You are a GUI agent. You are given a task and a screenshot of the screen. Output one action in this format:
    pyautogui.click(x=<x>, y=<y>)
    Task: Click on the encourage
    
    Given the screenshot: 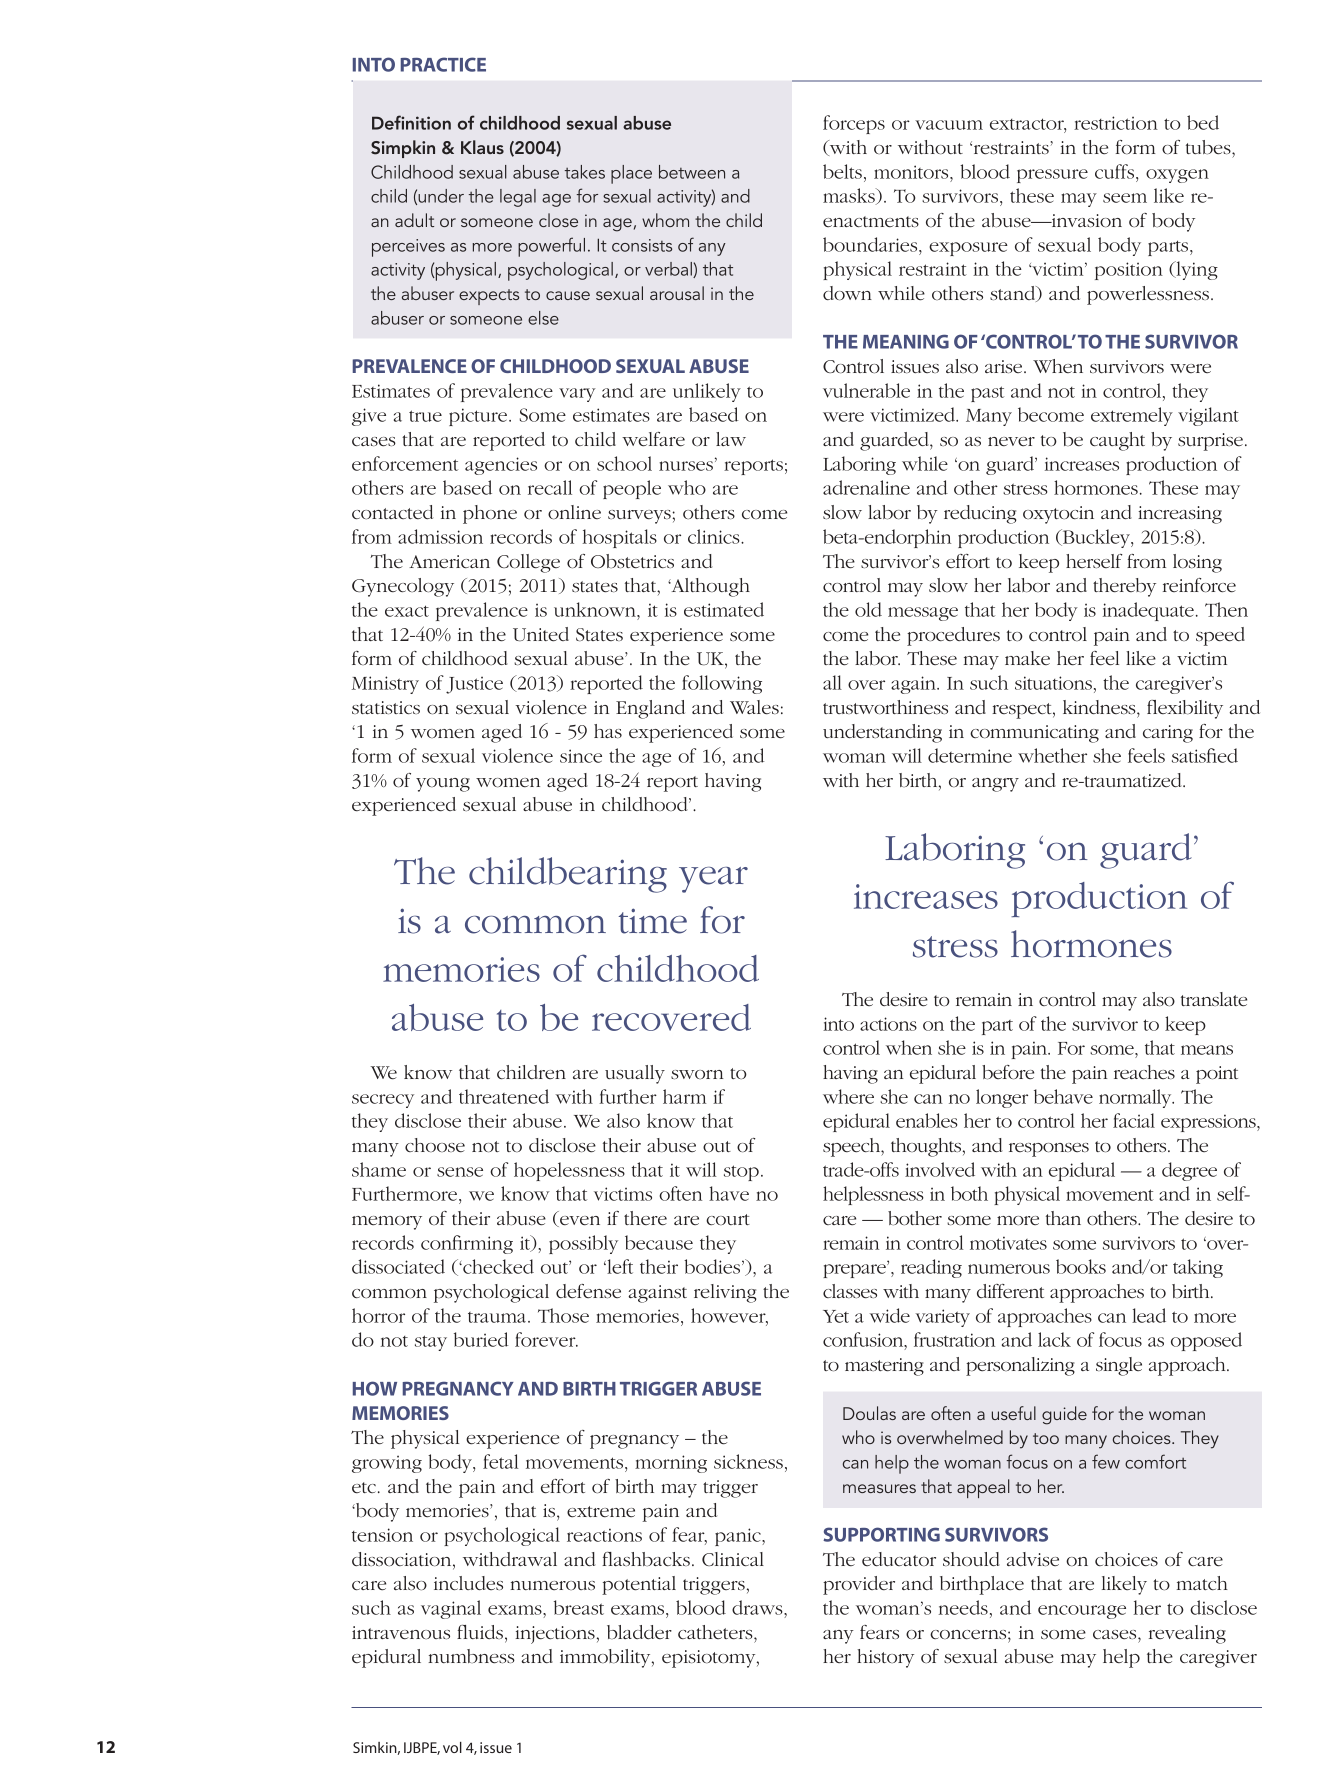 What is the action you would take?
    pyautogui.click(x=1082, y=1612)
